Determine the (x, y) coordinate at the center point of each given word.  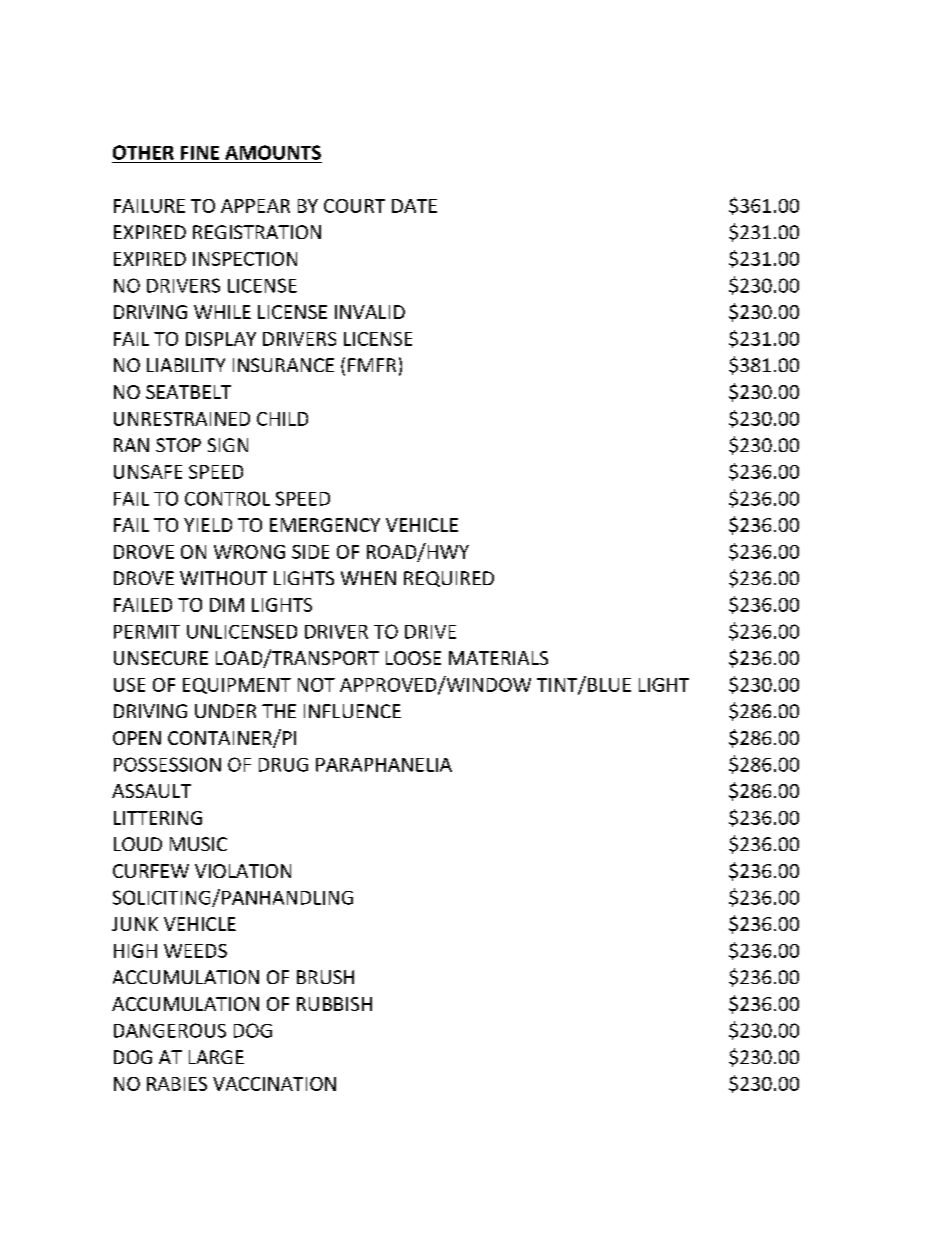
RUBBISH (334, 1004)
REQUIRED (449, 579)
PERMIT (147, 632)
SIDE (310, 552)
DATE (414, 206)
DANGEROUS (170, 1030)
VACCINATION (274, 1084)
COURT (354, 206)
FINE (200, 153)
